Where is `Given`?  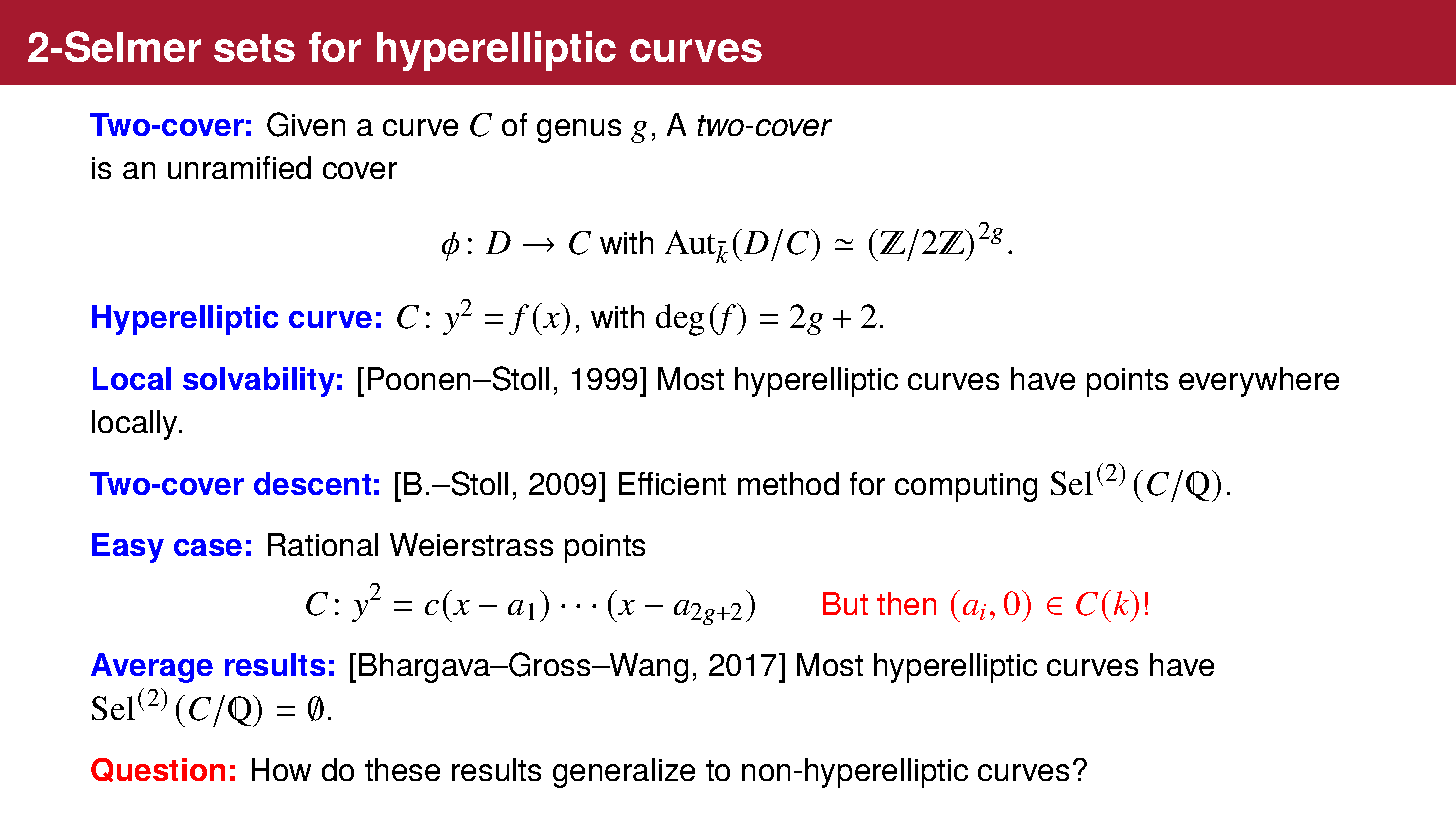
Given is located at coordinates (306, 124).
